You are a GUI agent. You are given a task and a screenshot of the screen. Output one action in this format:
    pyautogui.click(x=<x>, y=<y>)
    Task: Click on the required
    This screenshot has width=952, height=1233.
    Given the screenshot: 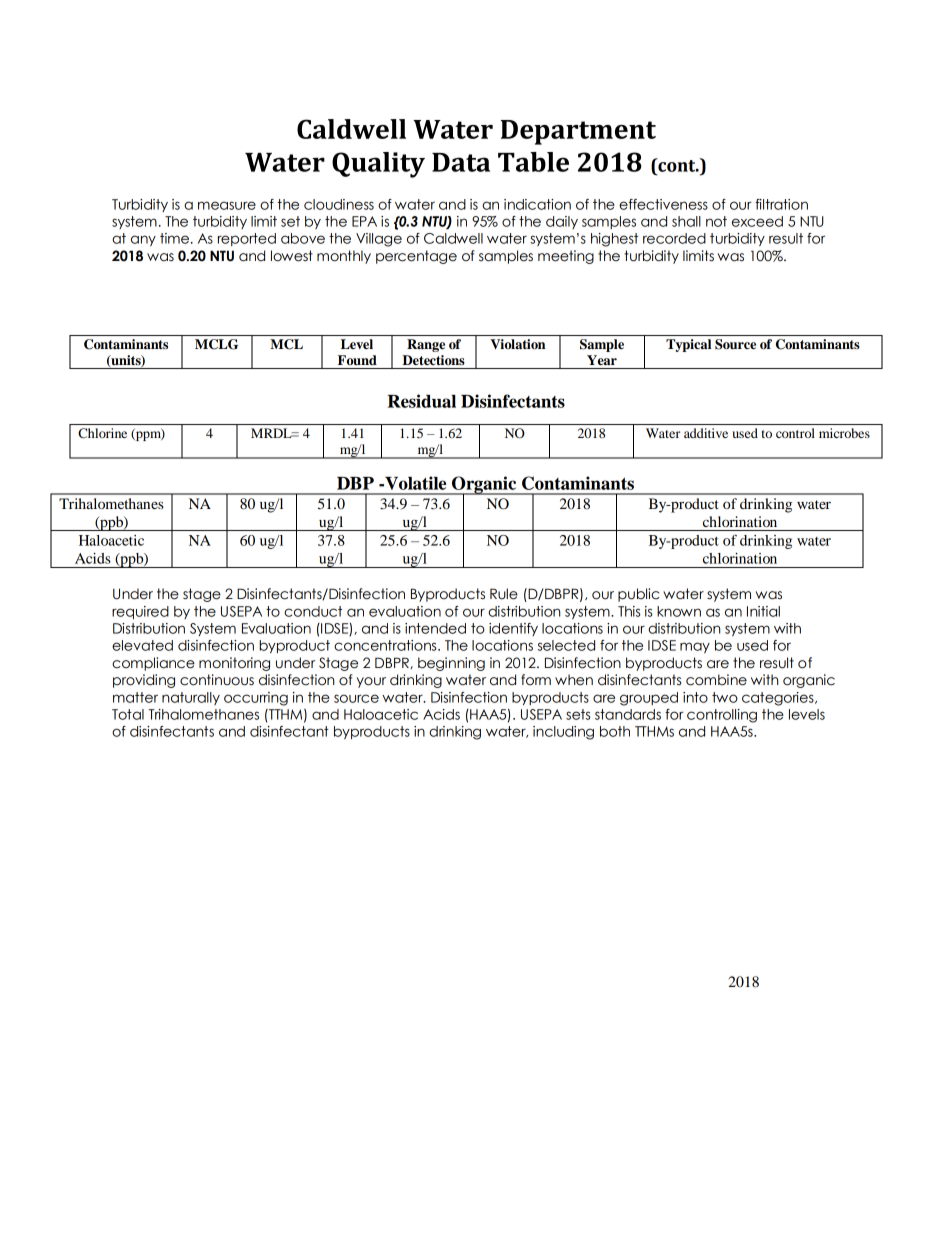 What is the action you would take?
    pyautogui.click(x=140, y=612)
